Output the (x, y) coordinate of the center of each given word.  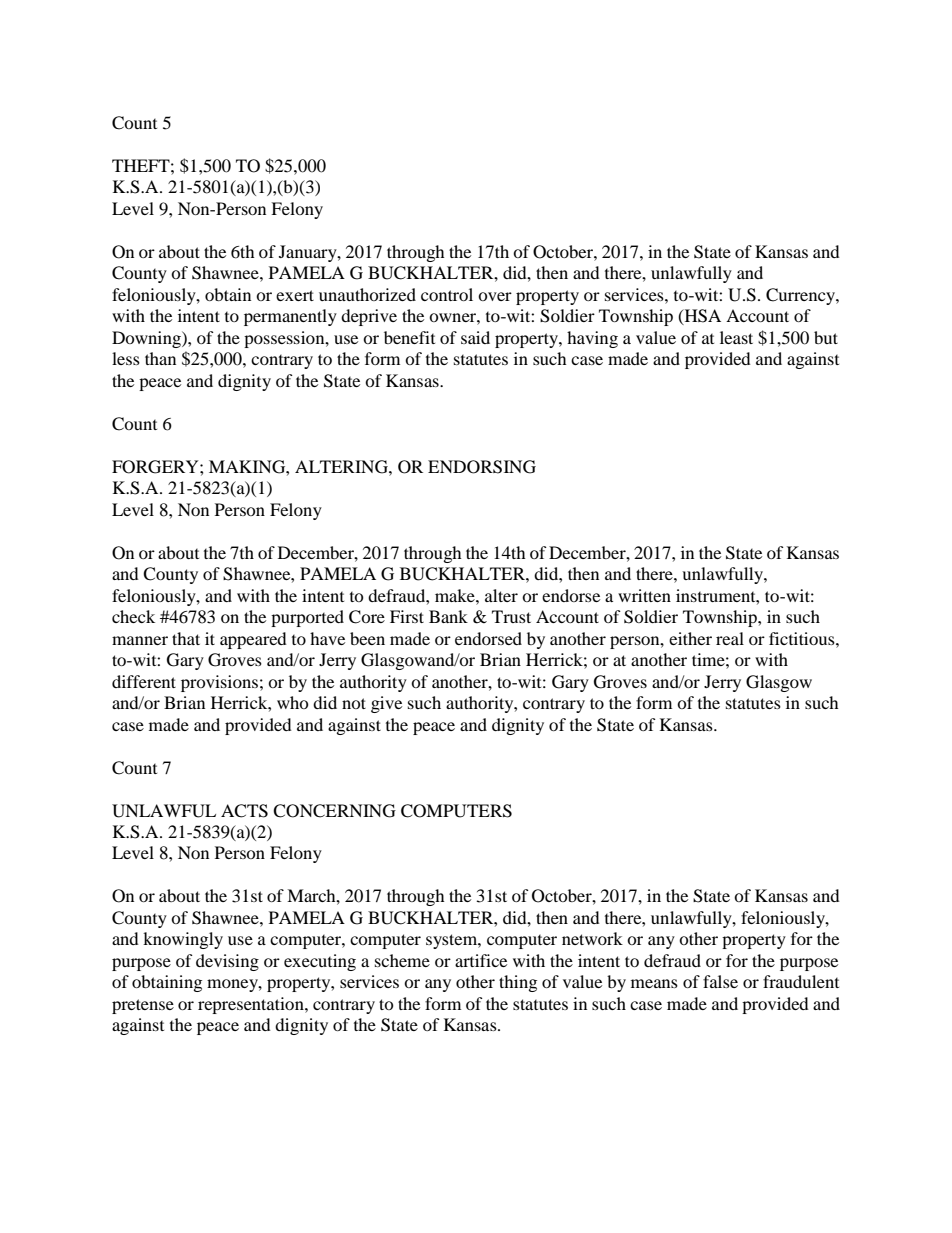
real (730, 638)
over (495, 296)
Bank (448, 616)
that (186, 638)
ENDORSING (482, 467)
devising (227, 962)
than (160, 358)
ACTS (244, 811)
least (736, 337)
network (592, 938)
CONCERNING (334, 811)
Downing (147, 339)
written (644, 595)
